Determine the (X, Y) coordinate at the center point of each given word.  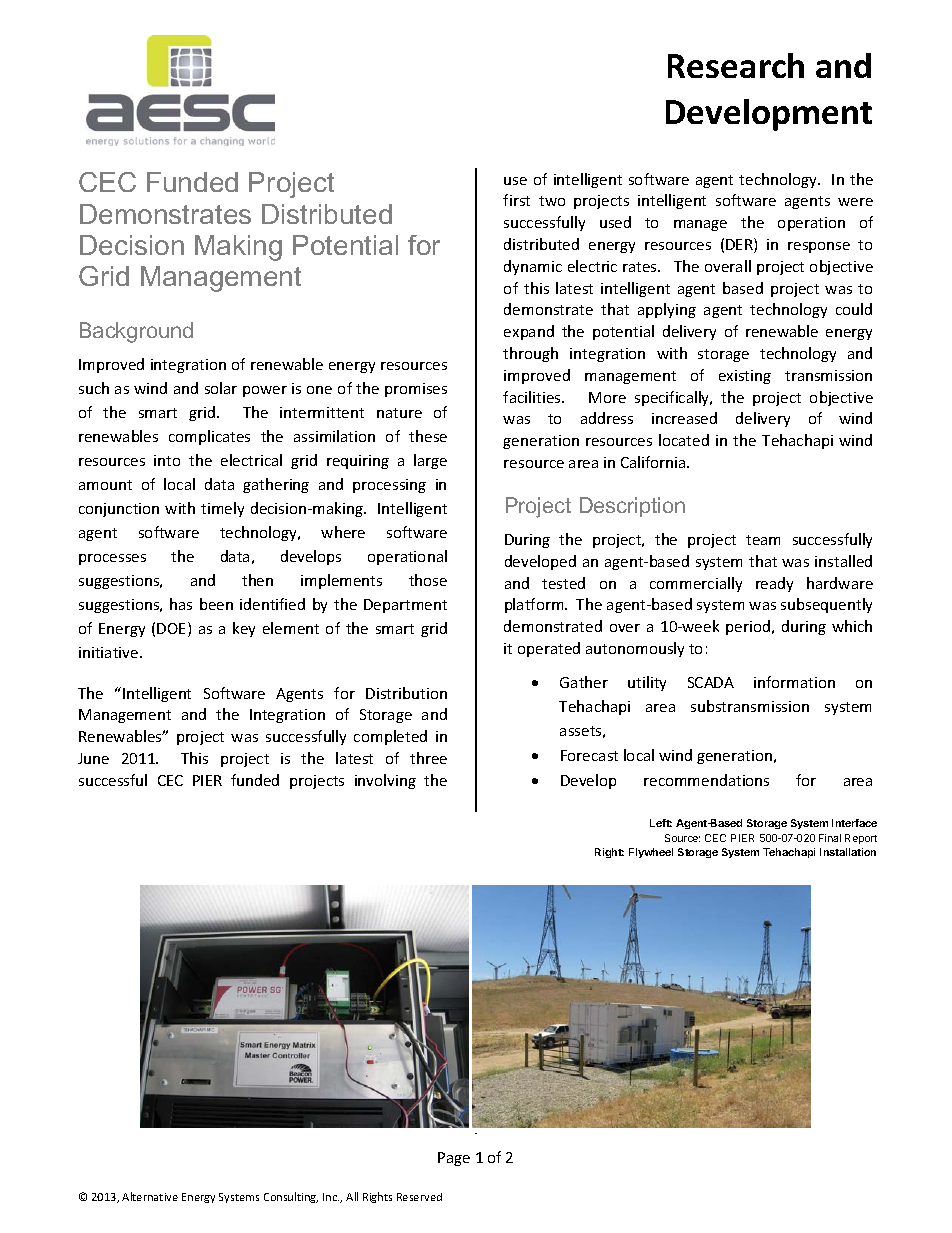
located (684, 440)
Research (736, 65)
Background (136, 332)
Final (830, 838)
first (516, 200)
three (428, 758)
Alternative (150, 1196)
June (93, 758)
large (430, 461)
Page (454, 1159)
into (167, 460)
